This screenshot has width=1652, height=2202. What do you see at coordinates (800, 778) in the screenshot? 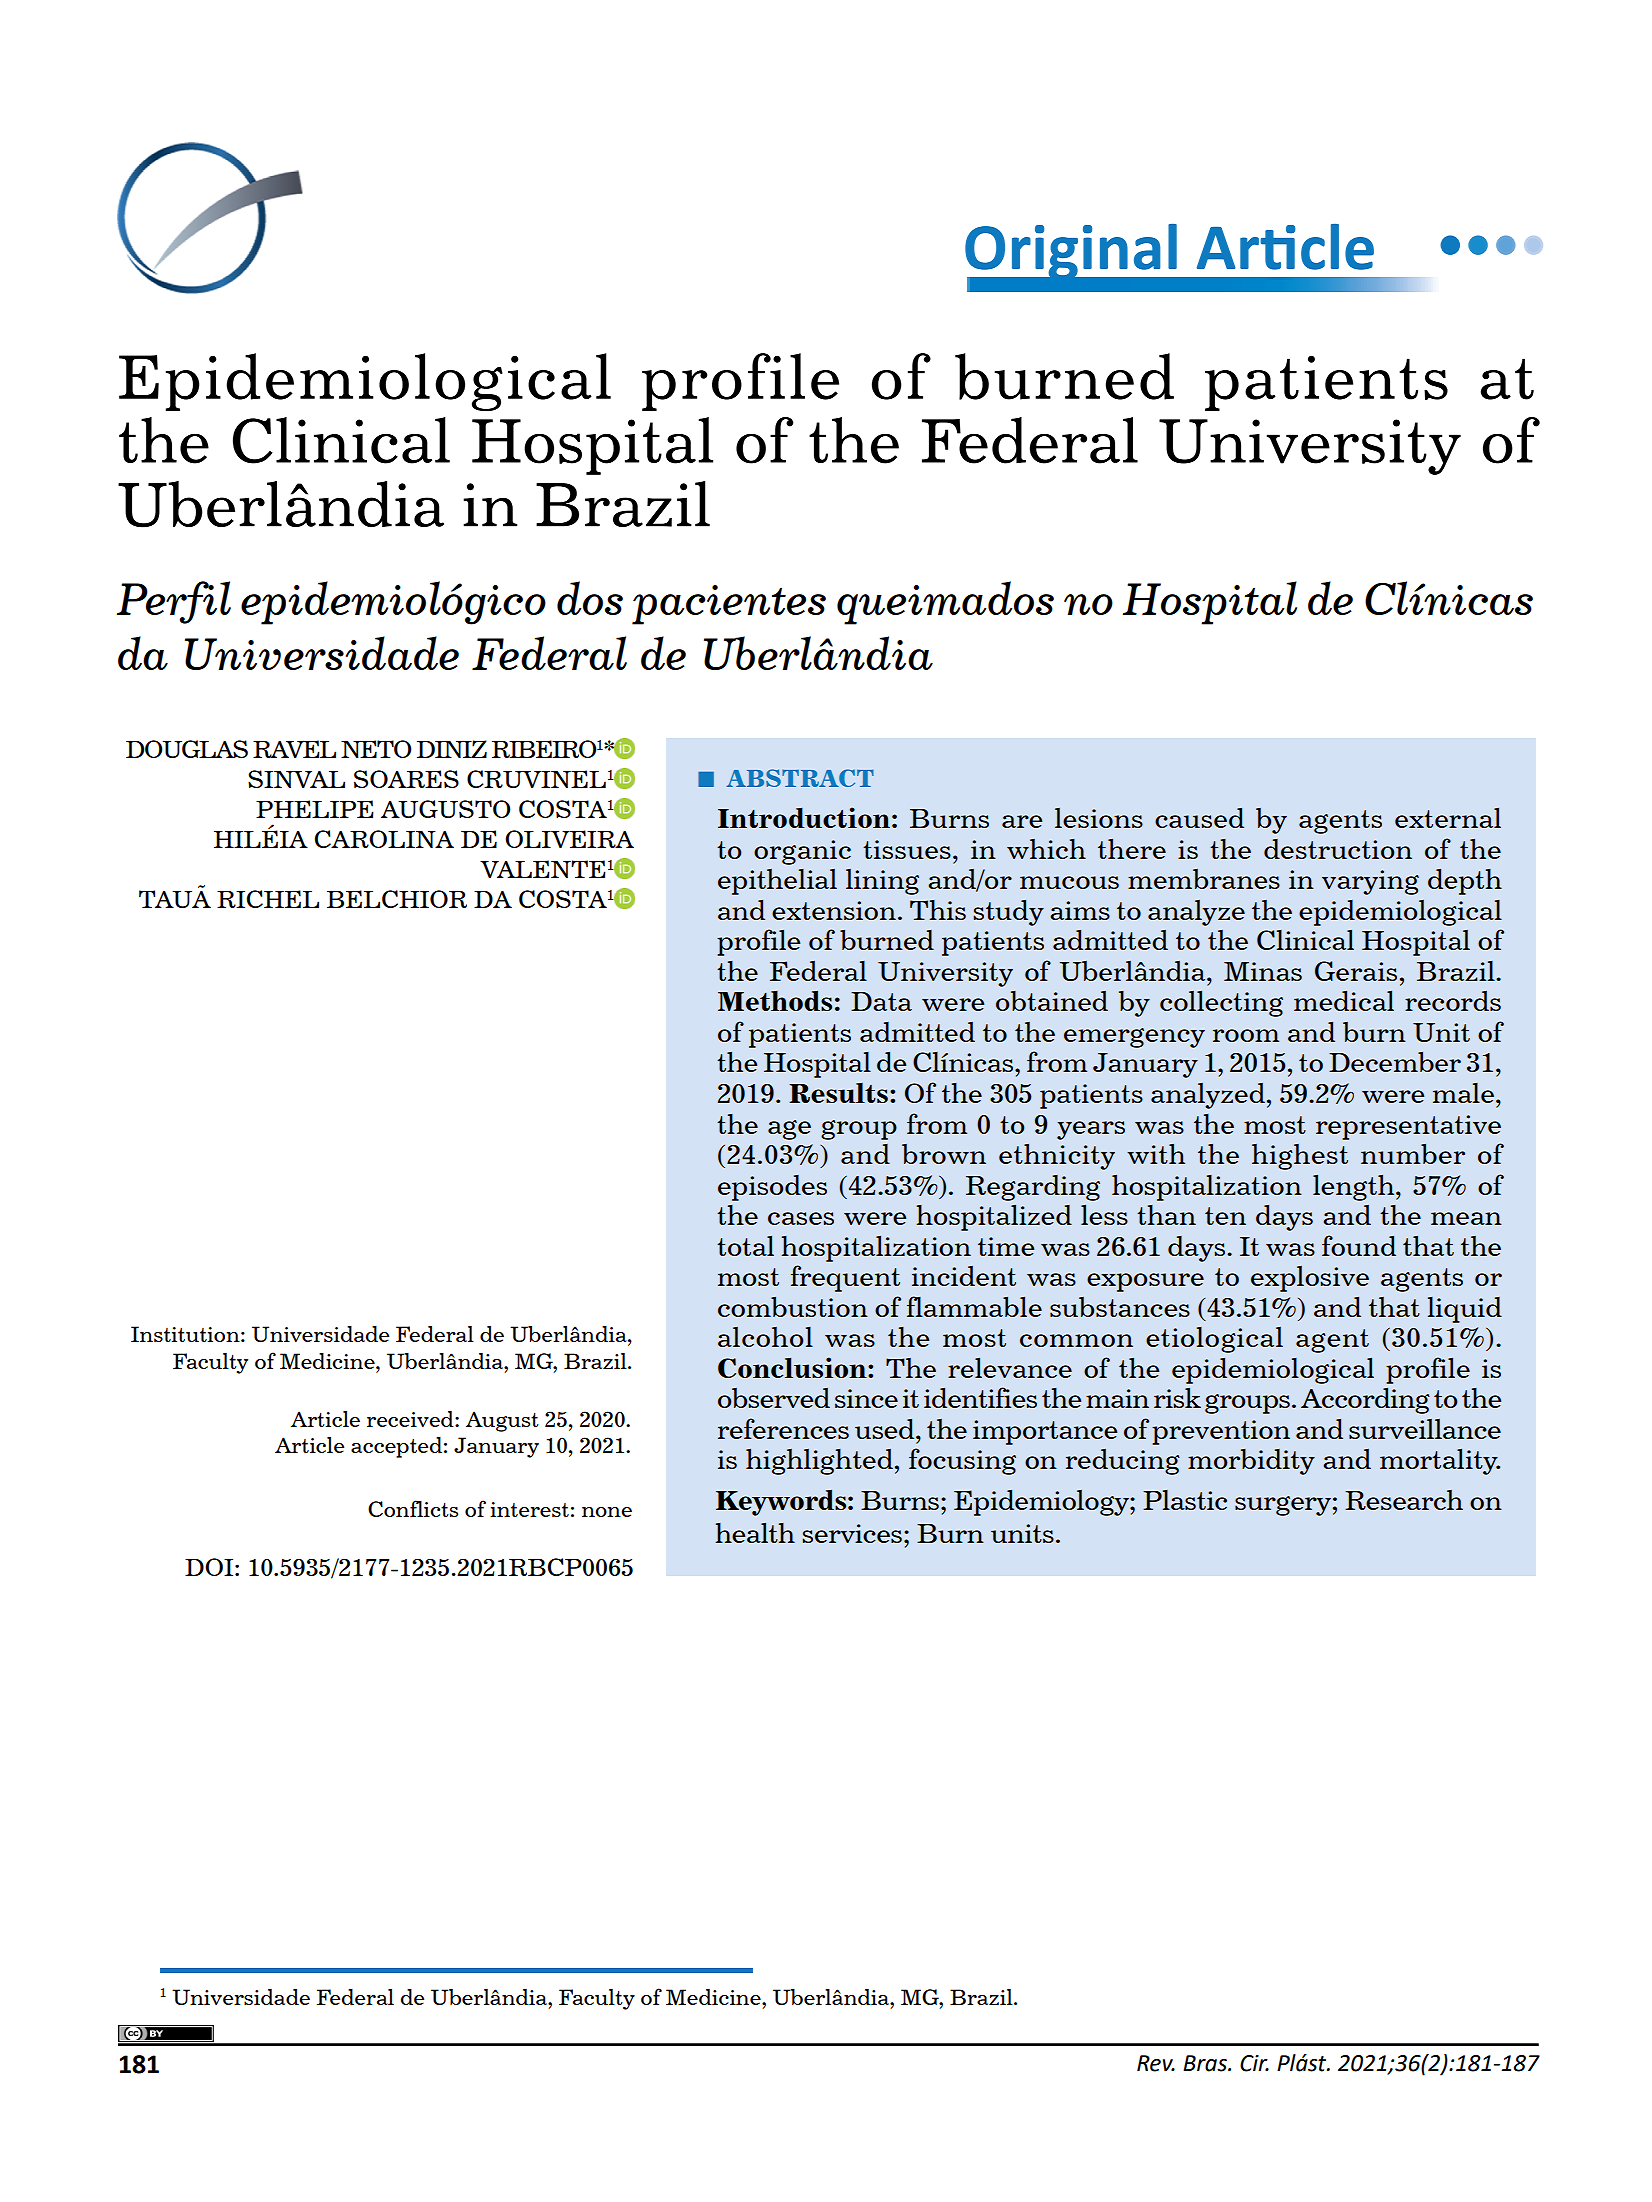
I see `ABSTRACT` at bounding box center [800, 778].
